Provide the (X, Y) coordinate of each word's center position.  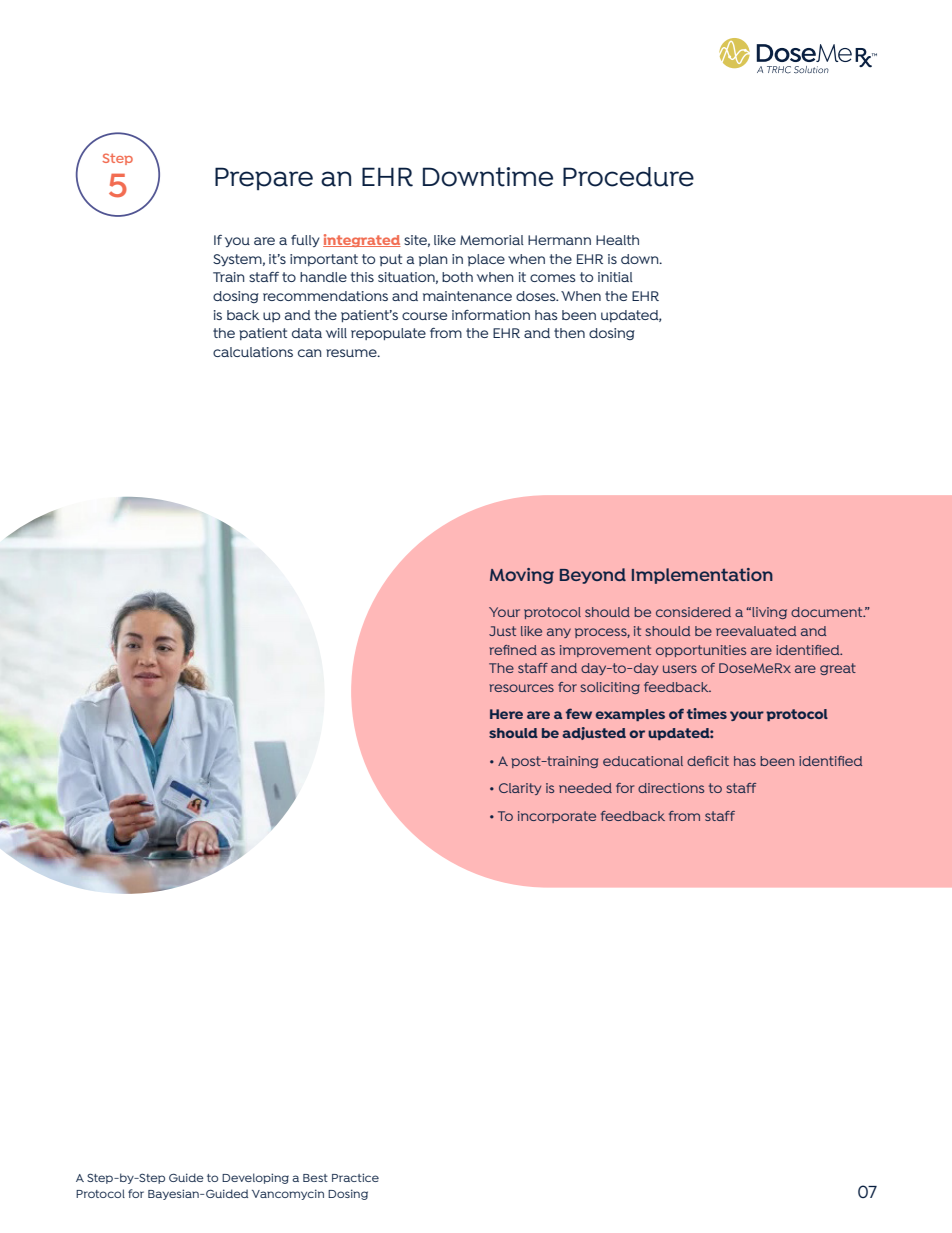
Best (315, 1178)
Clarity (520, 789)
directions (671, 788)
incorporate (557, 817)
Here (506, 714)
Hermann (559, 240)
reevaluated (756, 631)
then (569, 333)
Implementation (702, 576)
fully (305, 241)
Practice (355, 1177)
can (310, 353)
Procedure (628, 177)
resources (521, 688)
